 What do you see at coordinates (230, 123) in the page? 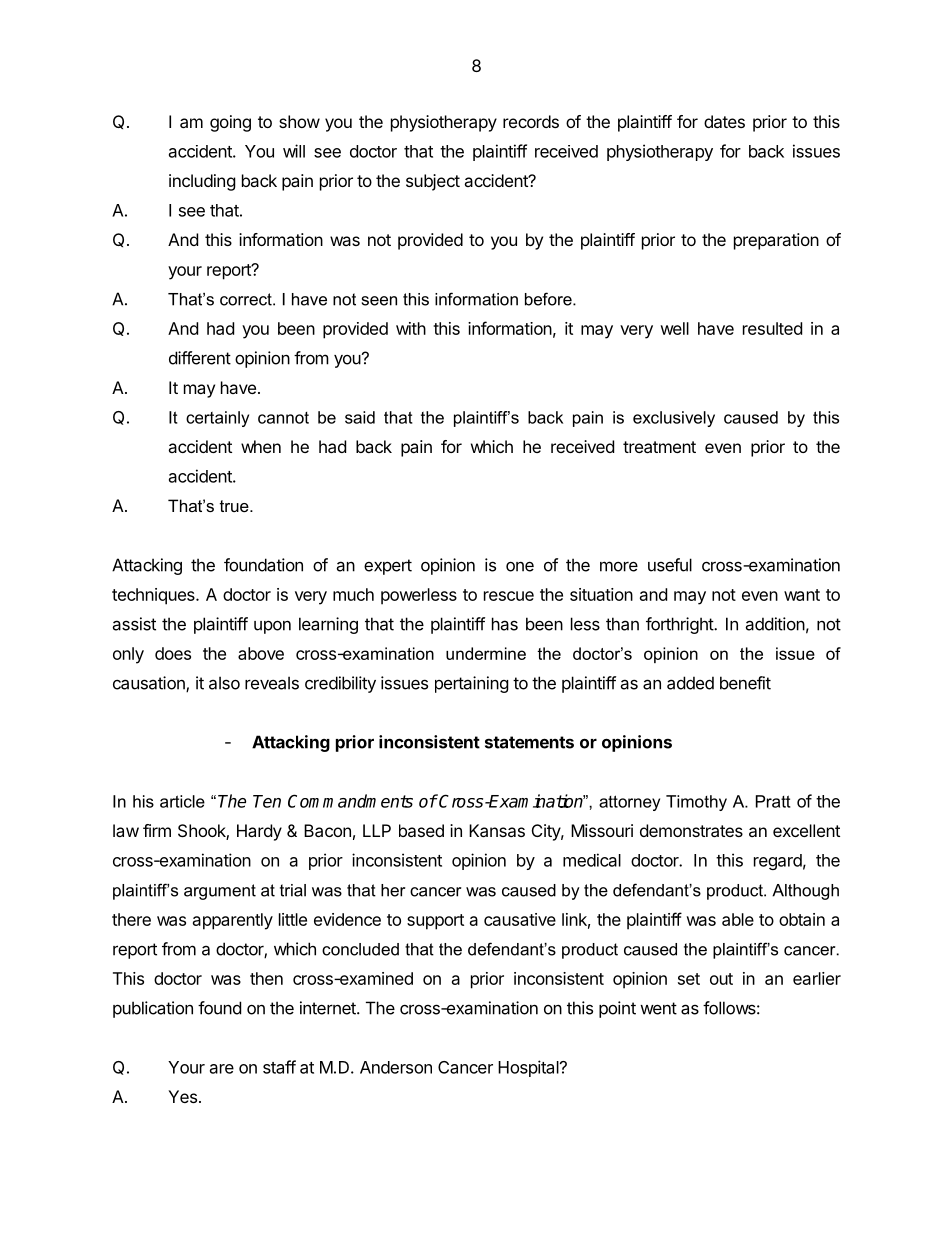
I see `going` at bounding box center [230, 123].
